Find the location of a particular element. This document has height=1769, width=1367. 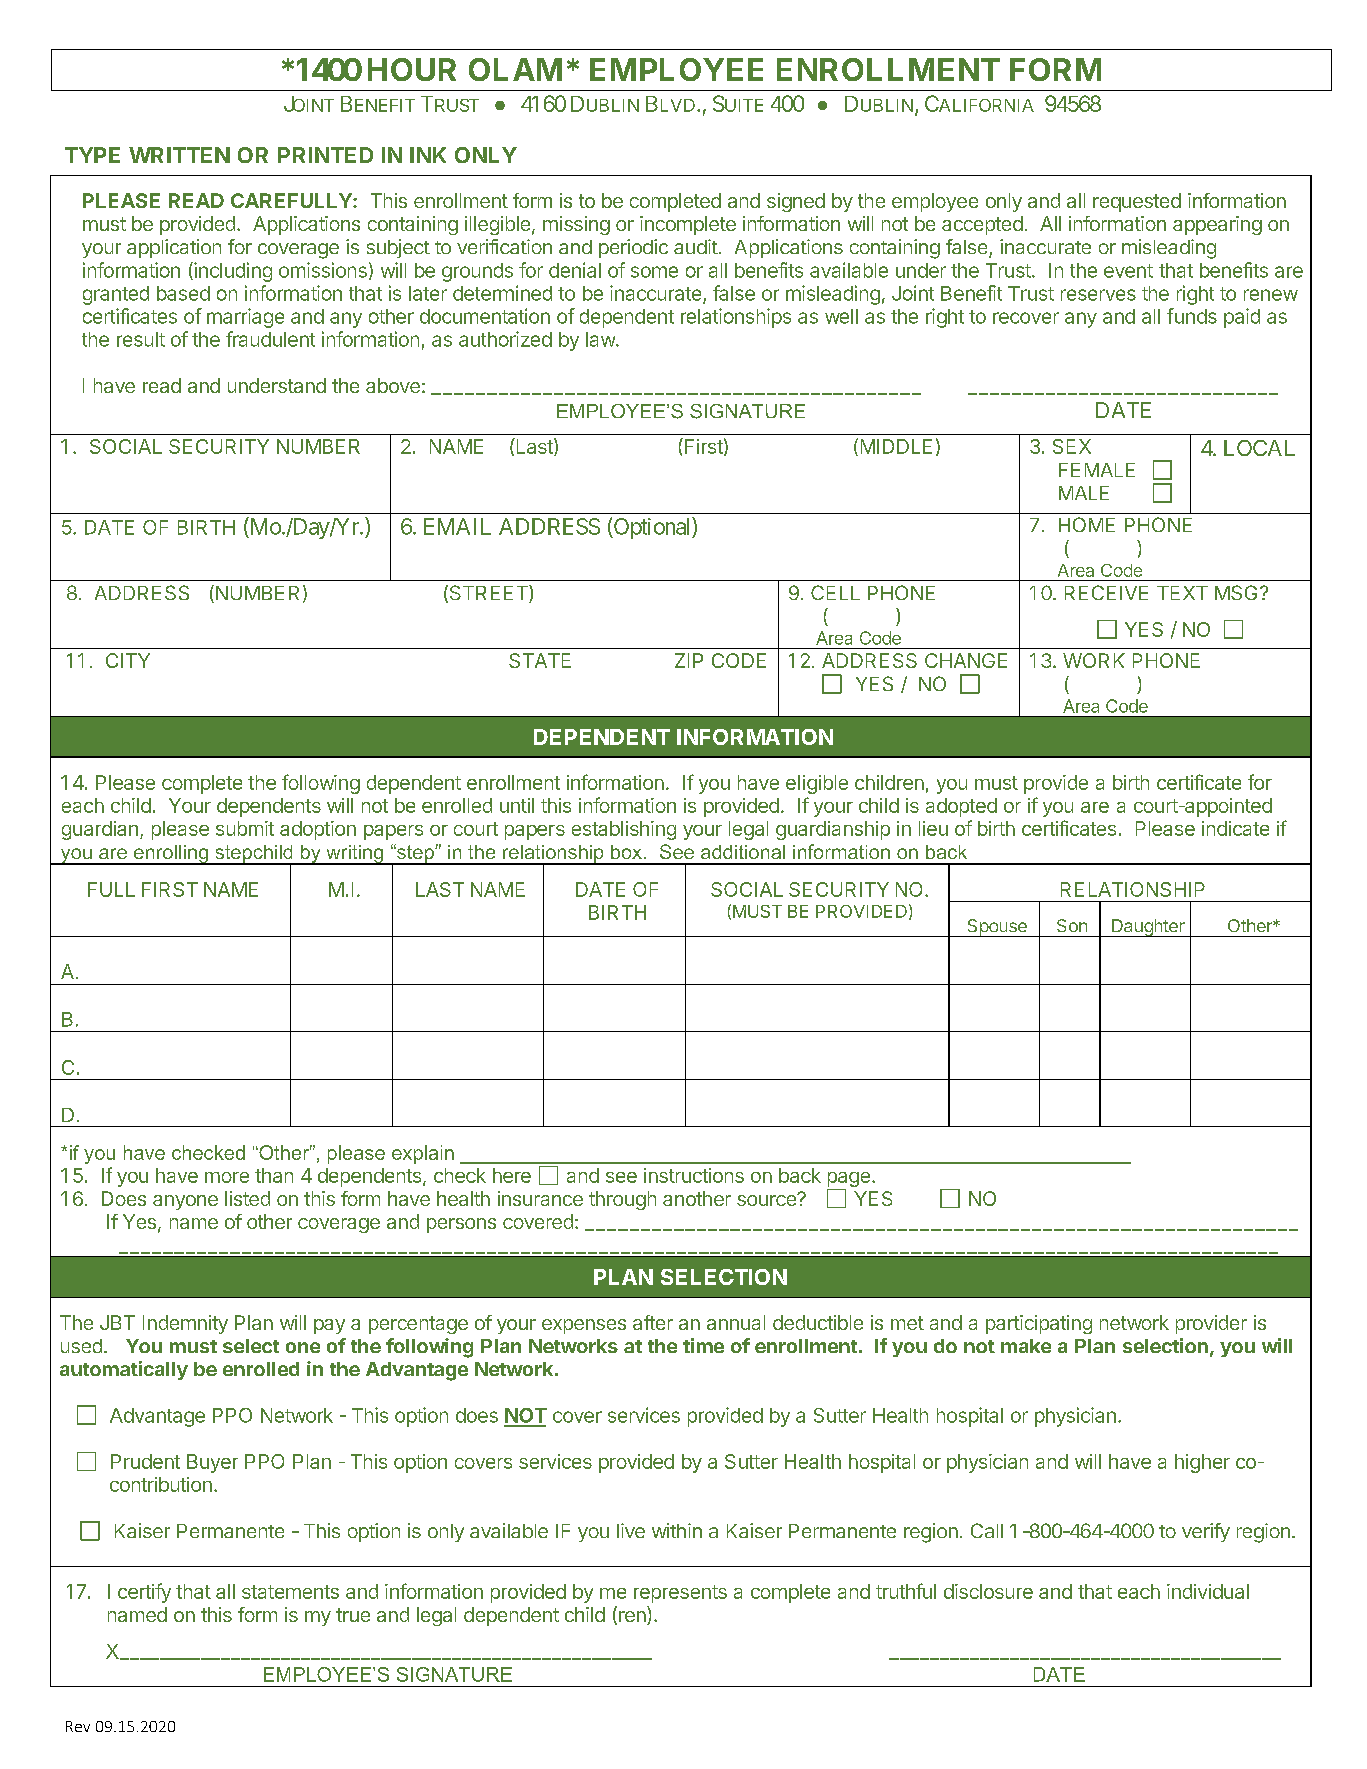

WRITTEN is located at coordinates (179, 155).
